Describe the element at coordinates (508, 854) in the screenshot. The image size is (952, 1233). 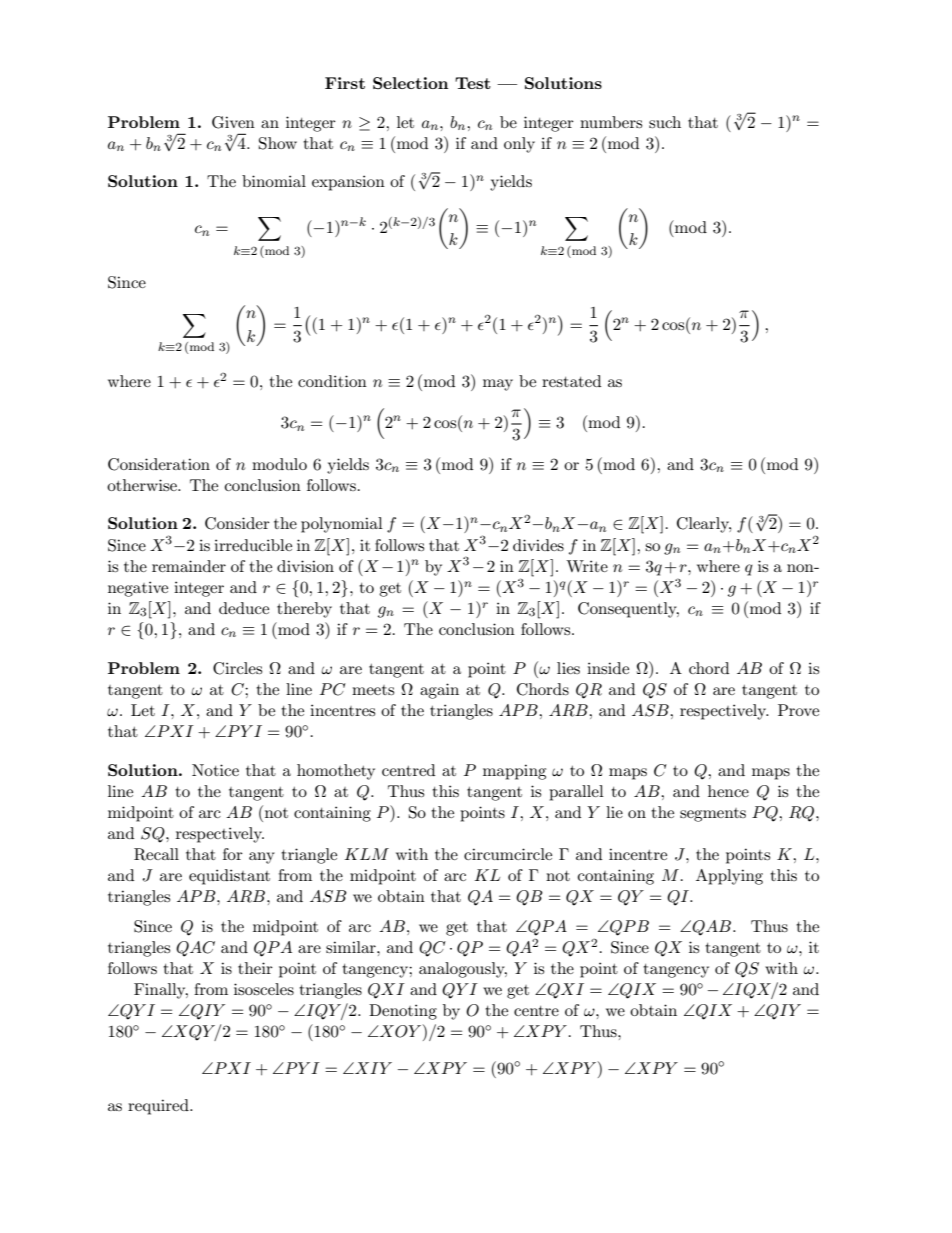
I see `circumcircle` at that location.
